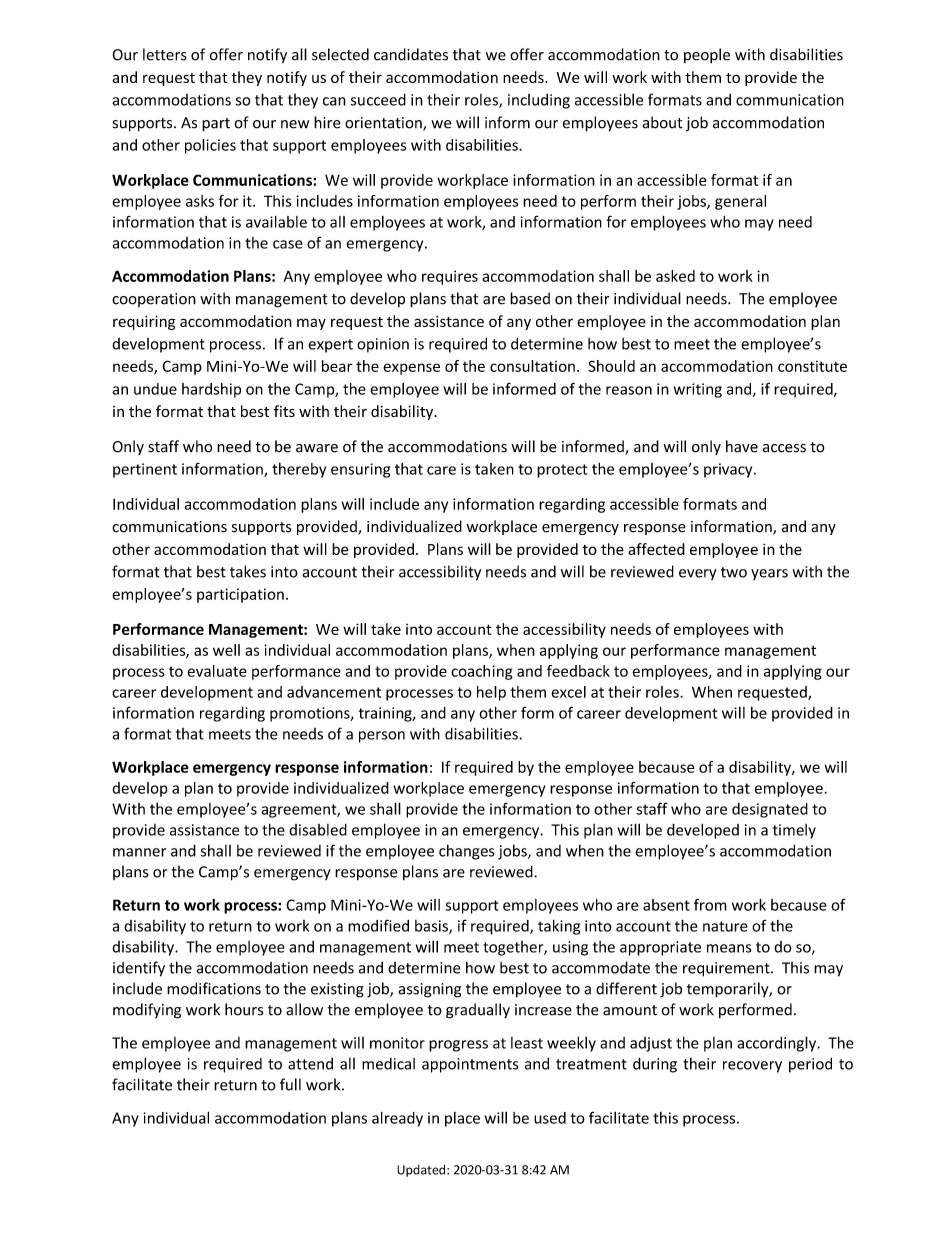 This screenshot has width=952, height=1233. I want to click on appointments, so click(470, 1065).
